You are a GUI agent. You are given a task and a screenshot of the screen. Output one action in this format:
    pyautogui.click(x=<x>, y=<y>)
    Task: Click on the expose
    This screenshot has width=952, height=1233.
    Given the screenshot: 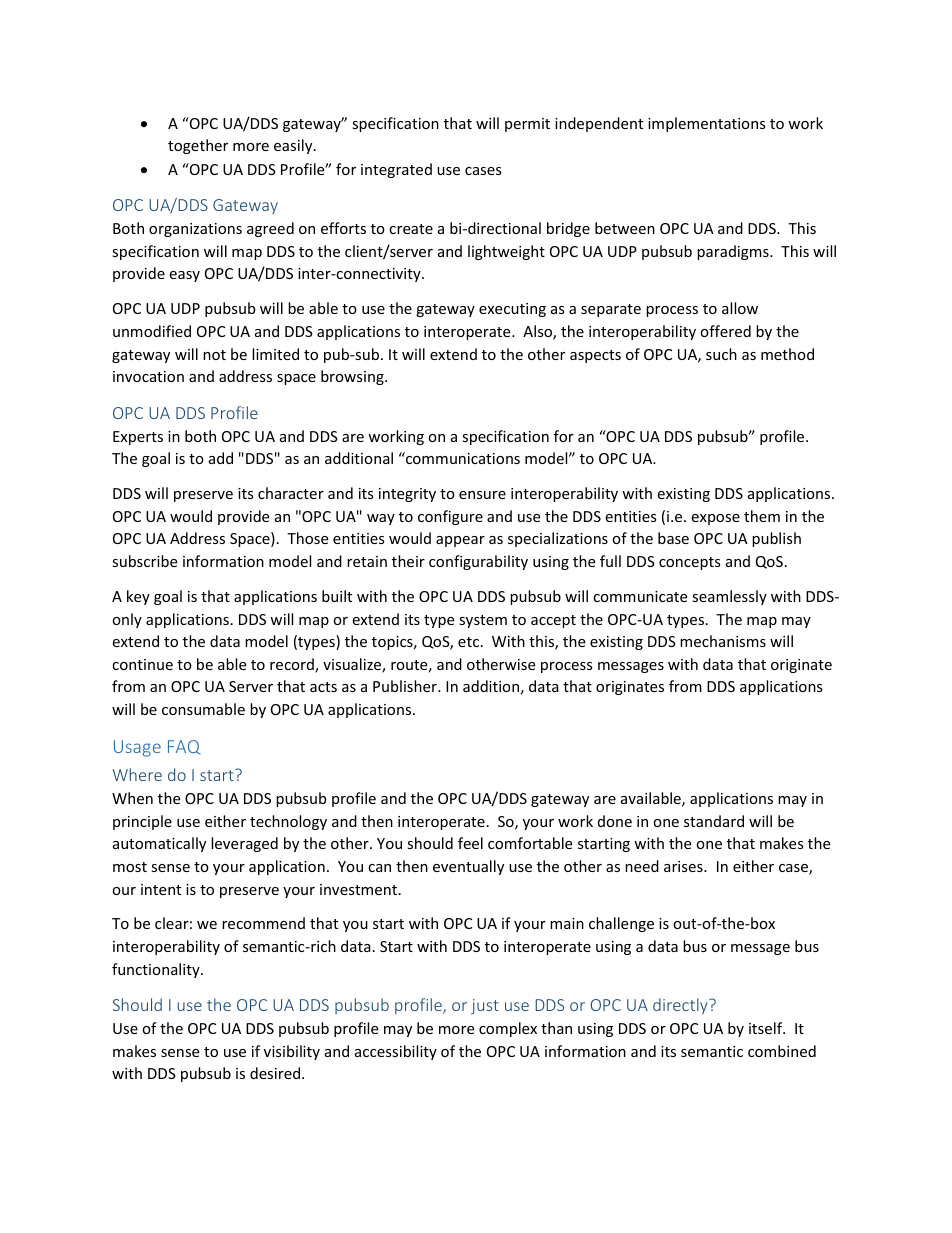 What is the action you would take?
    pyautogui.click(x=715, y=519)
